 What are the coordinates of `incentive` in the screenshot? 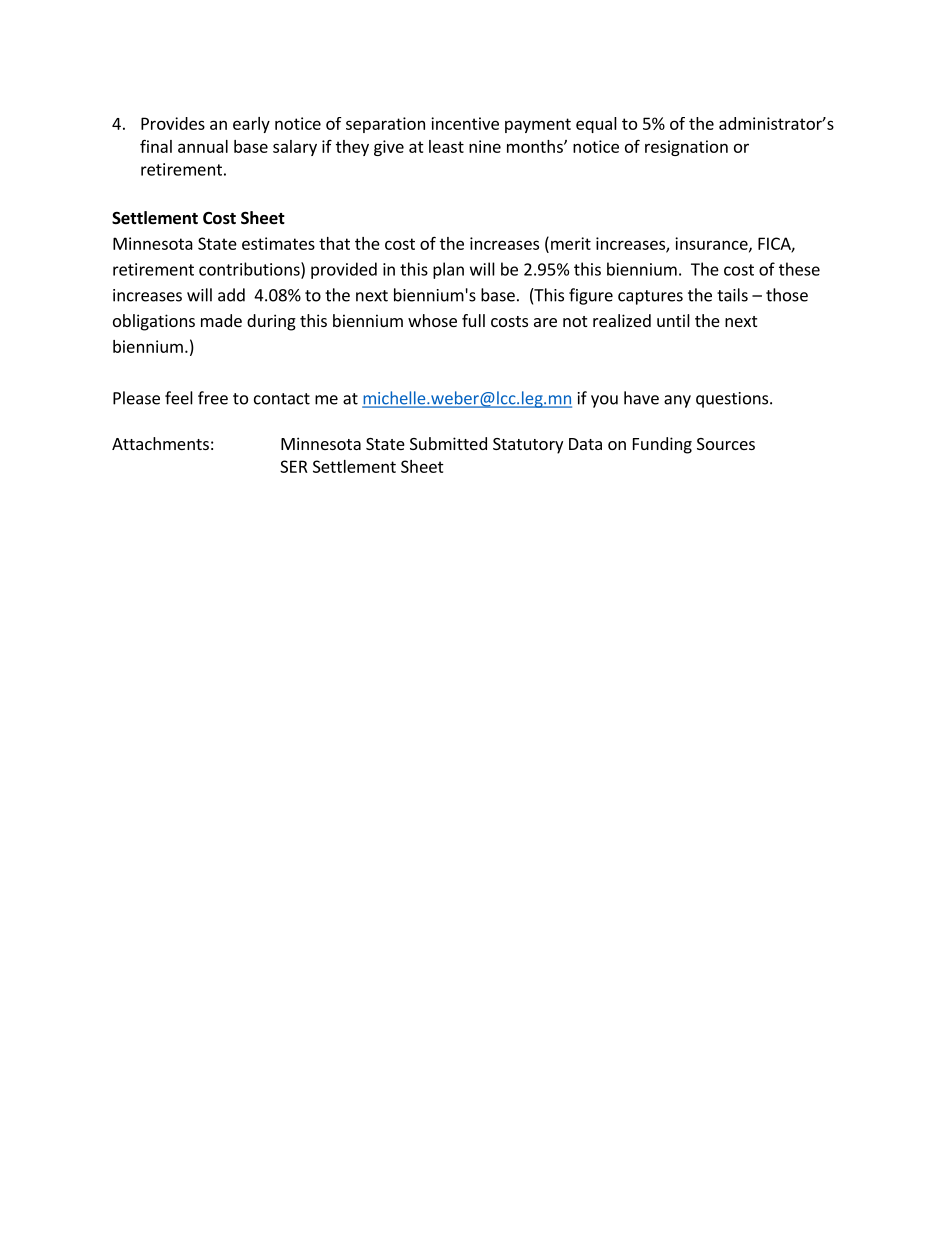 It's located at (465, 123).
